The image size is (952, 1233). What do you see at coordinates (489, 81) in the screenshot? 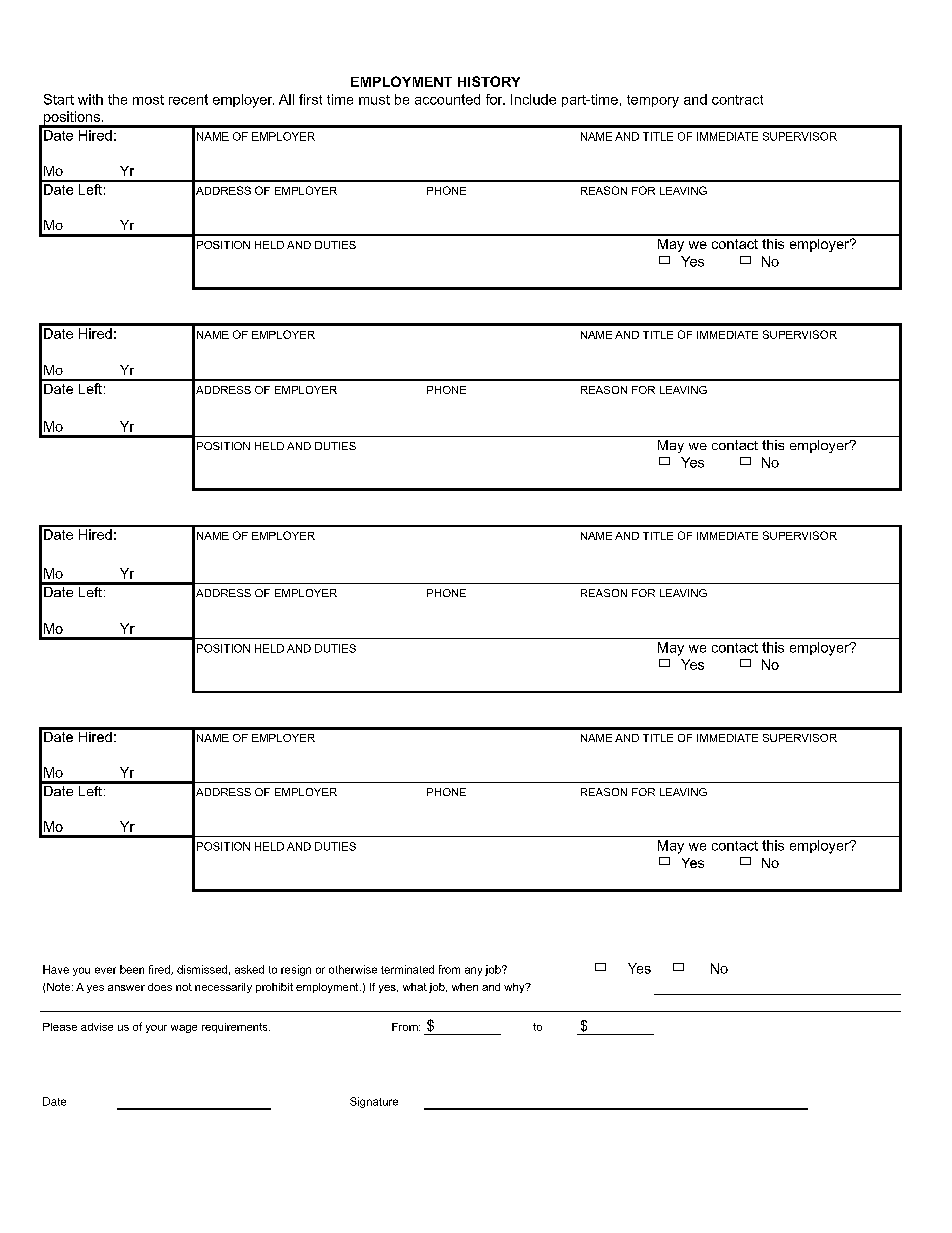
I see `HISTORY` at bounding box center [489, 81].
